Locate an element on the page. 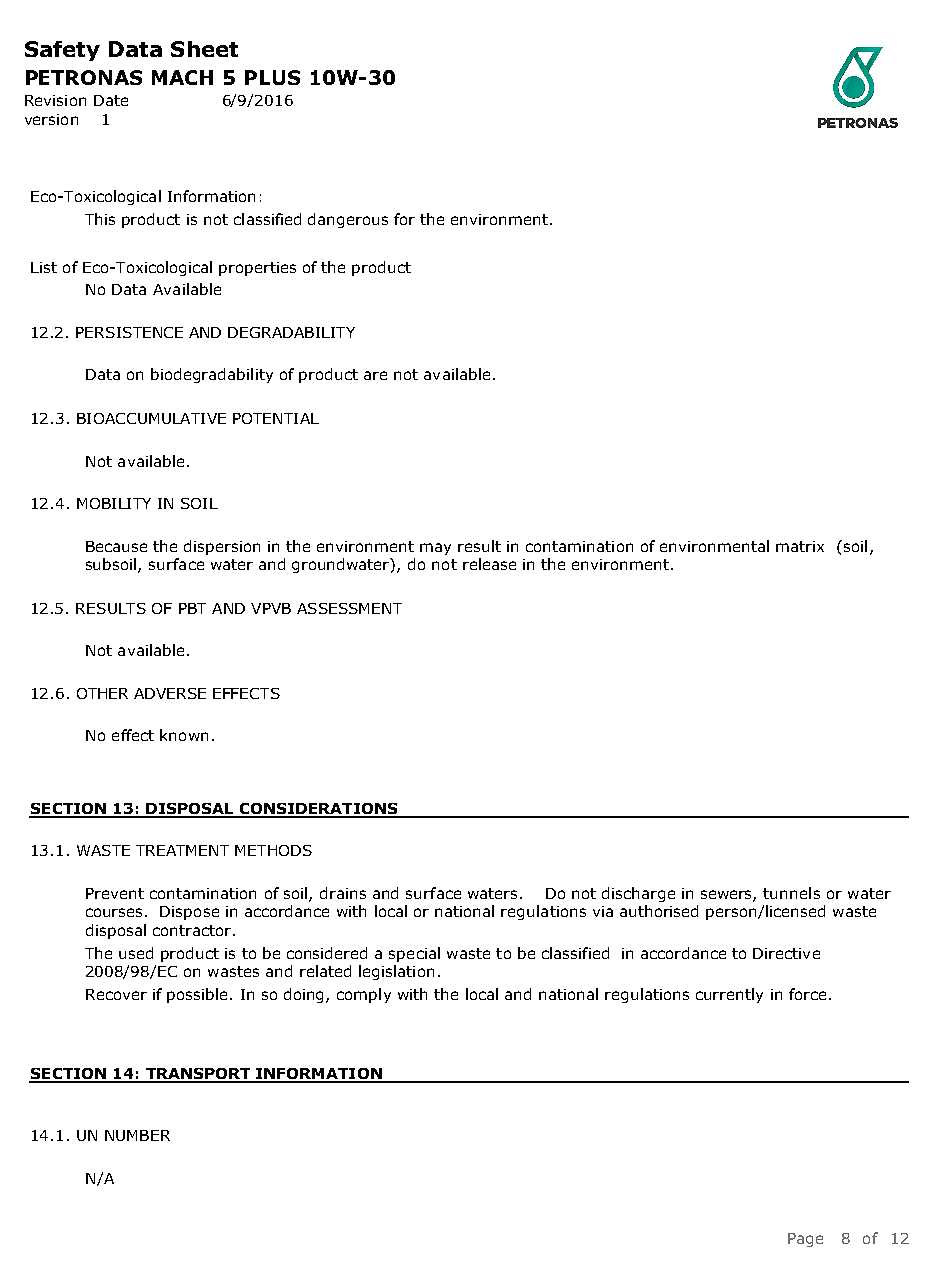 The height and width of the image is (1288, 932). dangerous is located at coordinates (348, 220).
